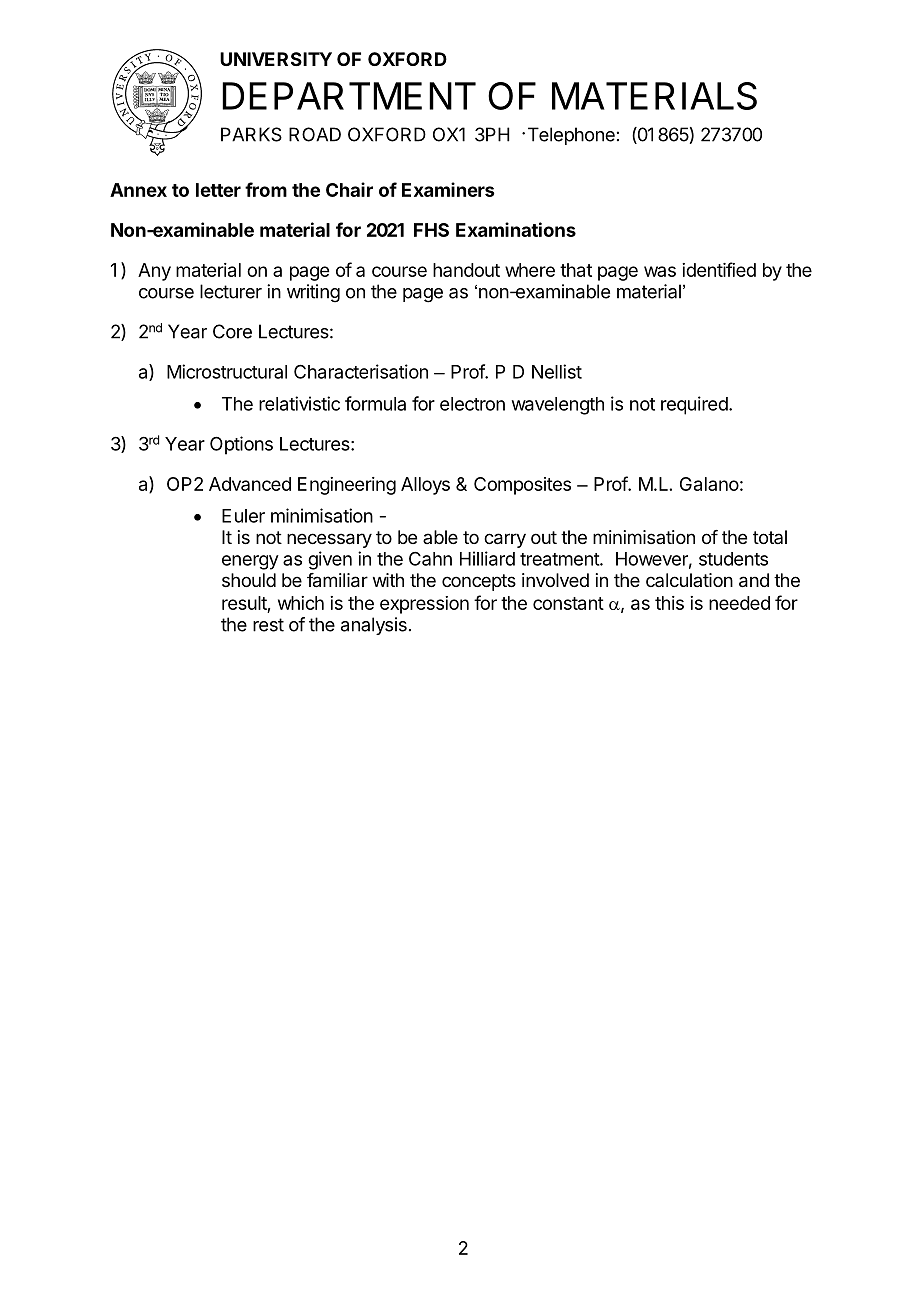 The image size is (924, 1308). Describe the element at coordinates (250, 484) in the document. I see `Advanced` at that location.
